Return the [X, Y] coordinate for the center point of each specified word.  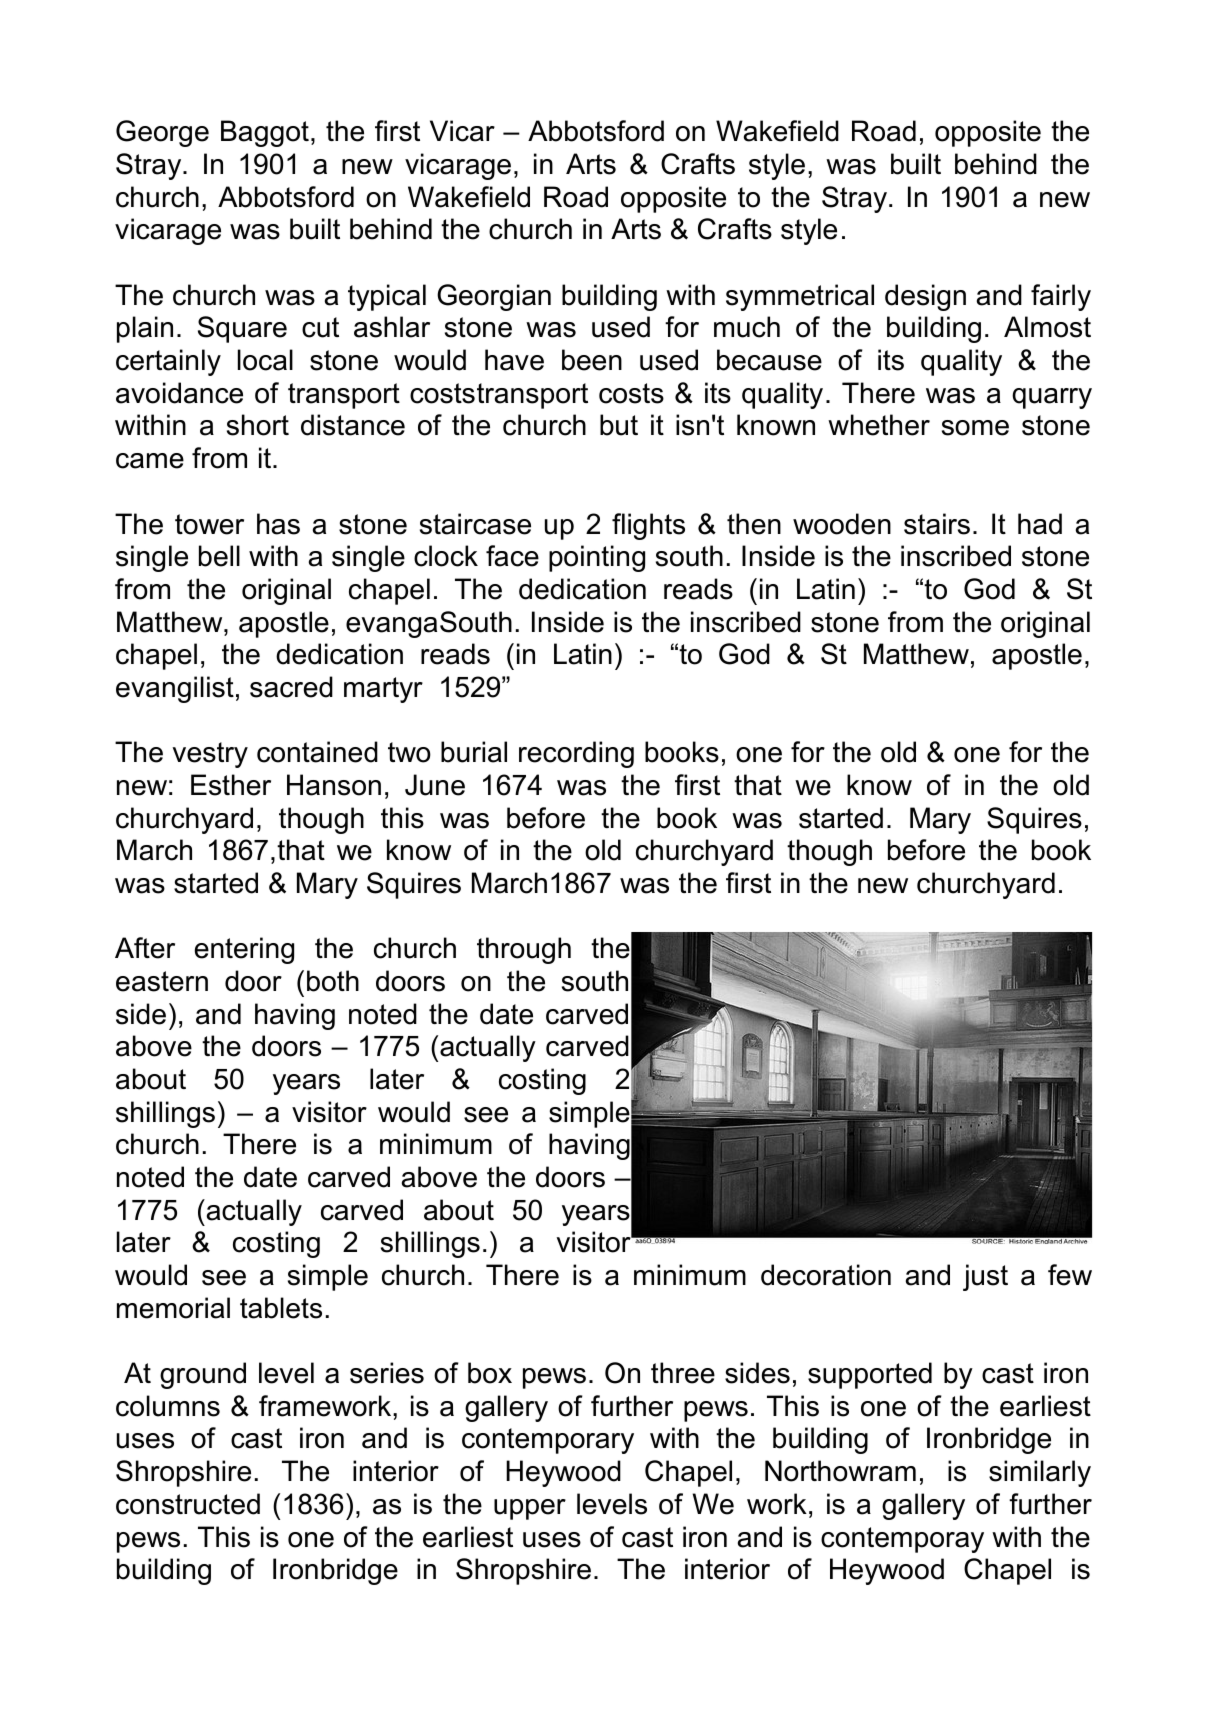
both [333, 981]
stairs [937, 524]
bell [219, 556]
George [162, 133]
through [524, 950]
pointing [597, 558]
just [985, 1277]
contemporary [548, 1441]
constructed [188, 1504]
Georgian [494, 297]
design [925, 297]
